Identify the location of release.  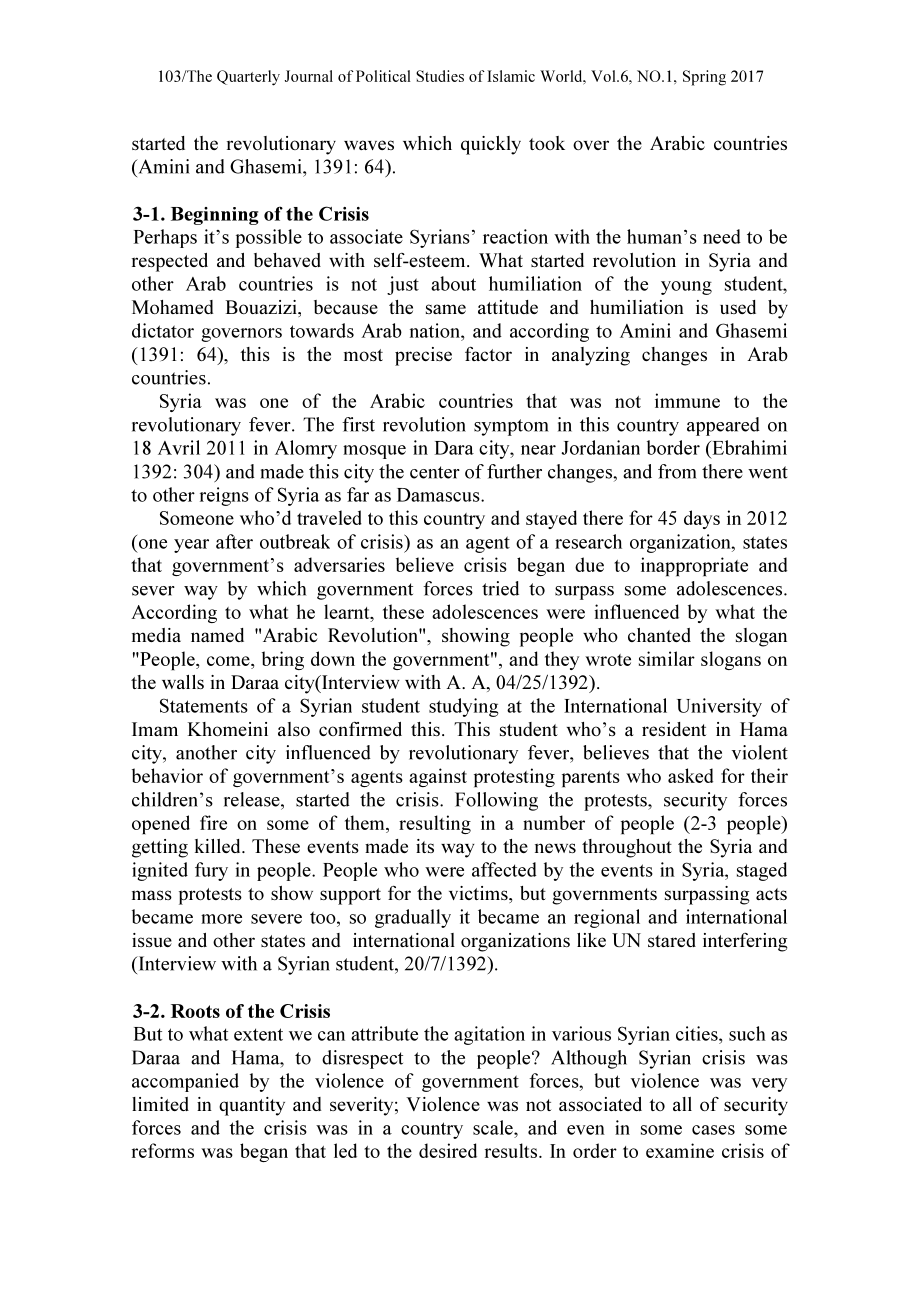
(253, 799).
